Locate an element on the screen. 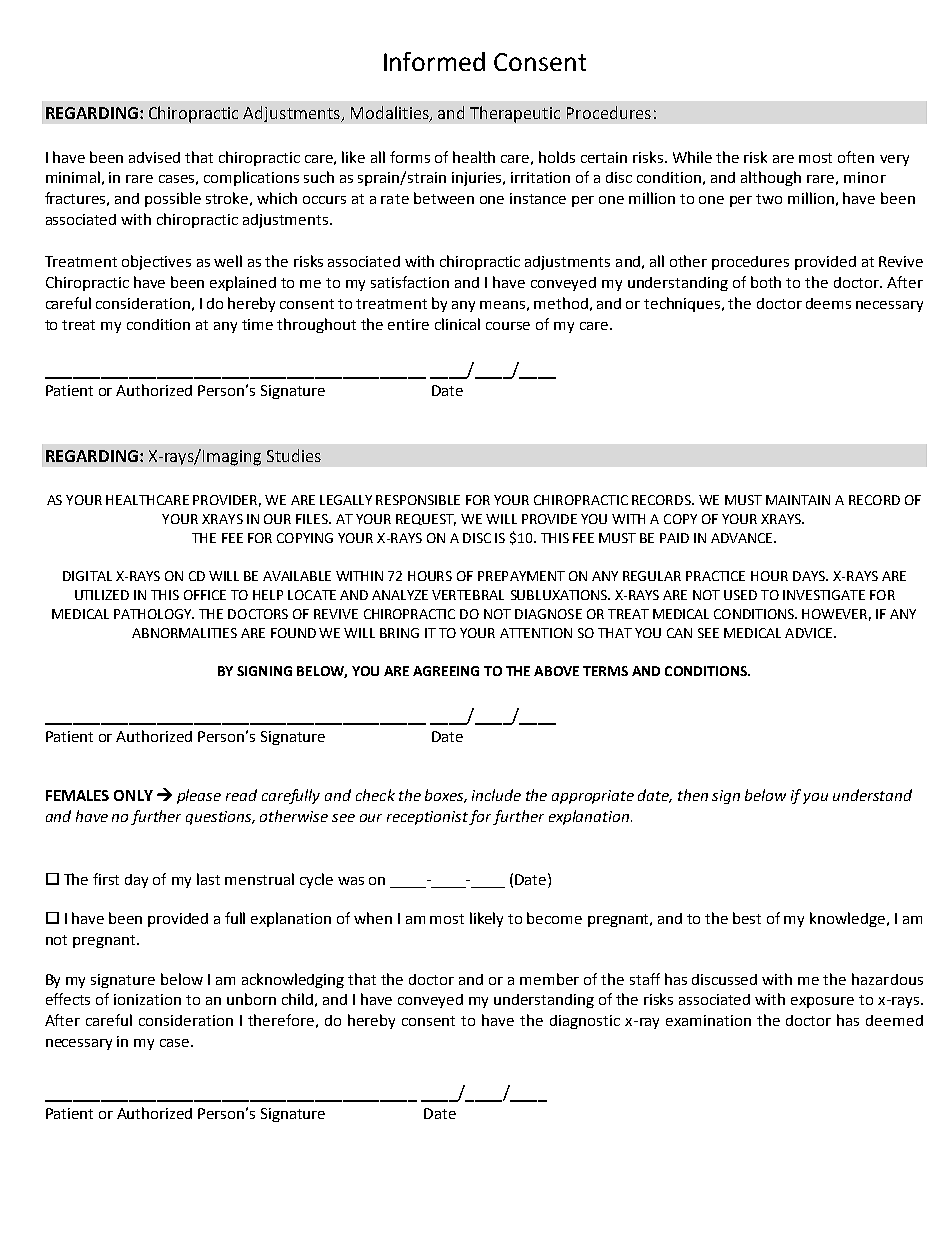  clinical is located at coordinates (457, 324).
